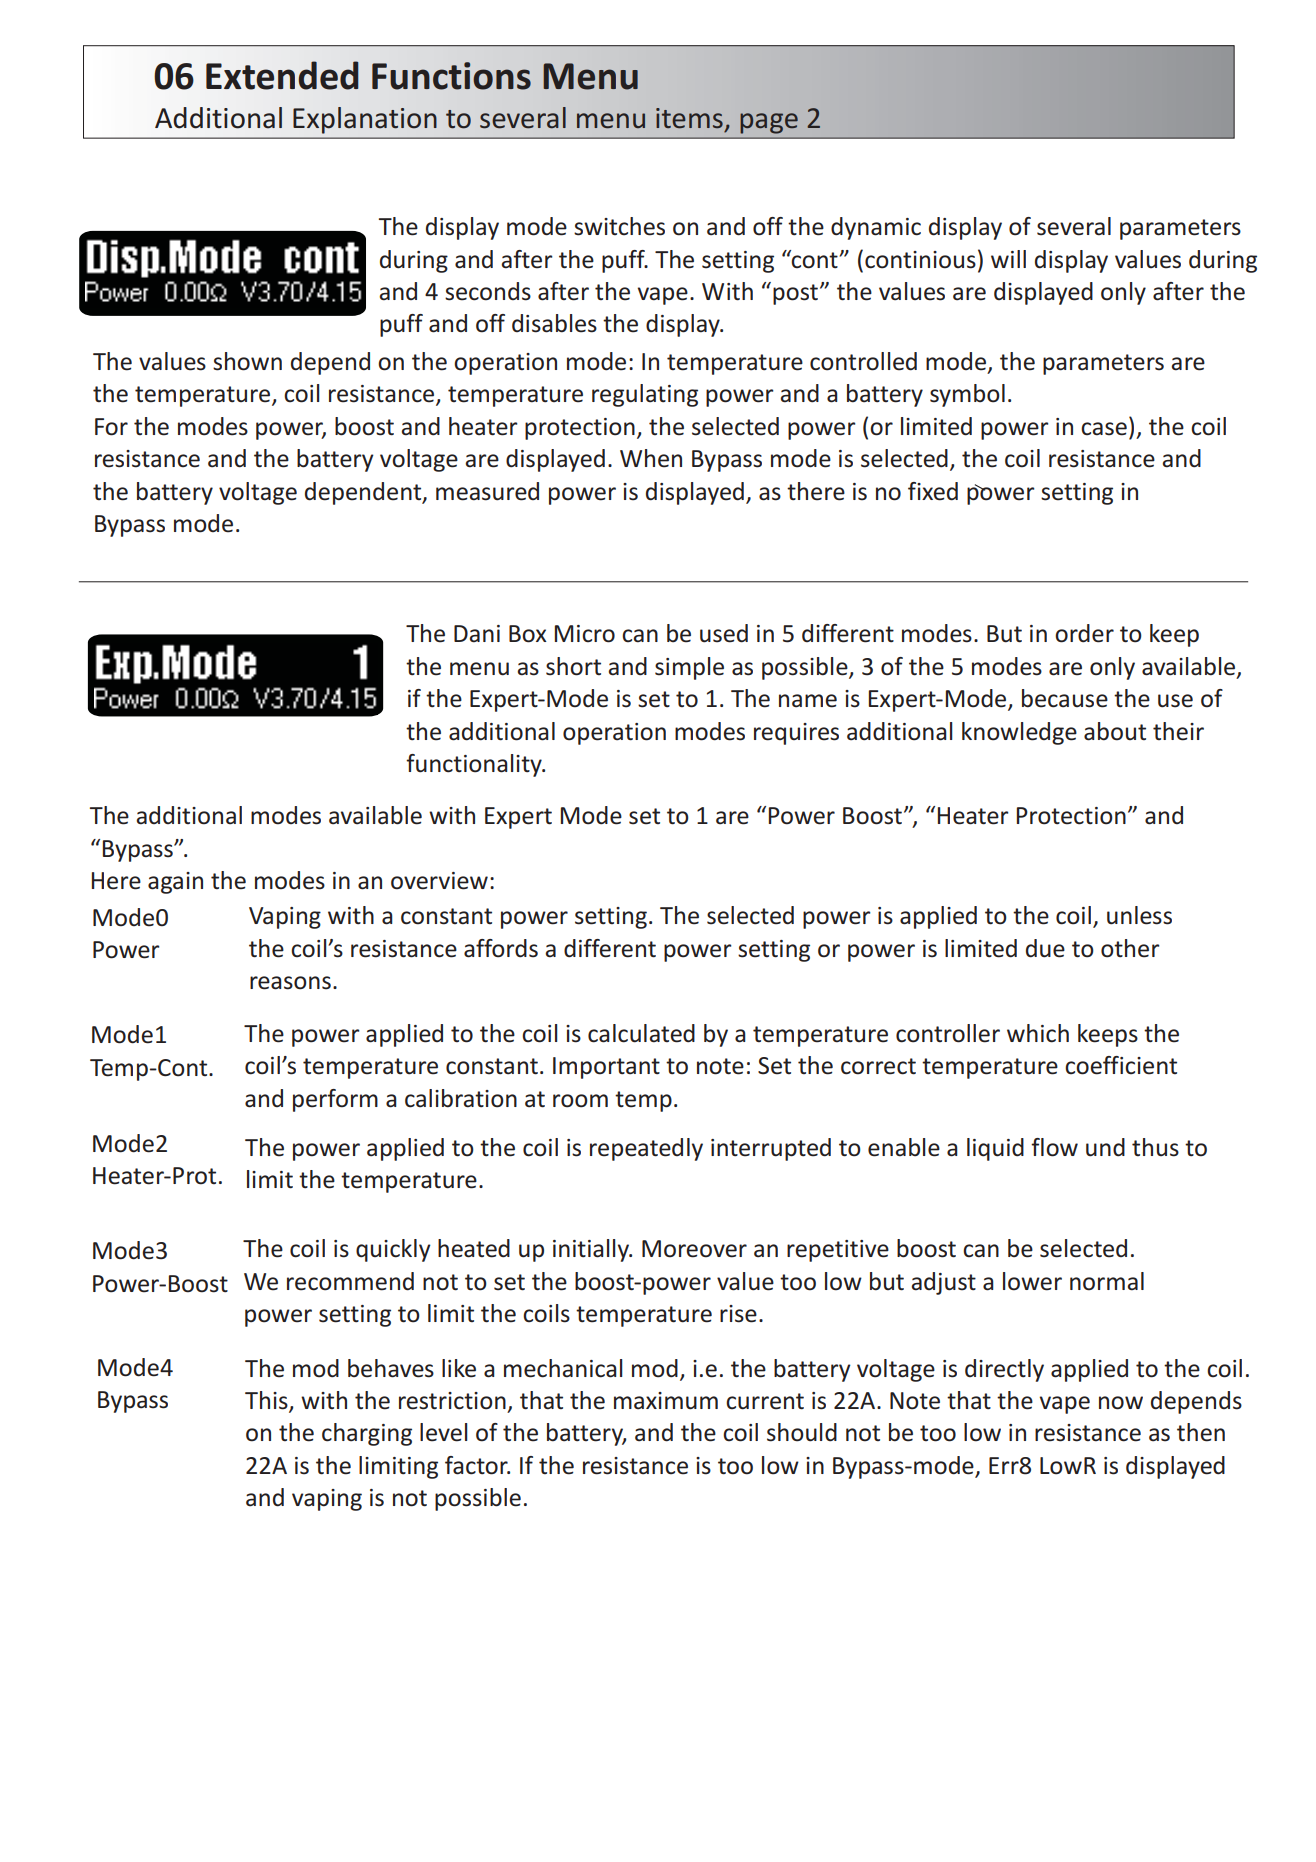  What do you see at coordinates (282, 75) in the screenshot?
I see `Extended` at bounding box center [282, 75].
